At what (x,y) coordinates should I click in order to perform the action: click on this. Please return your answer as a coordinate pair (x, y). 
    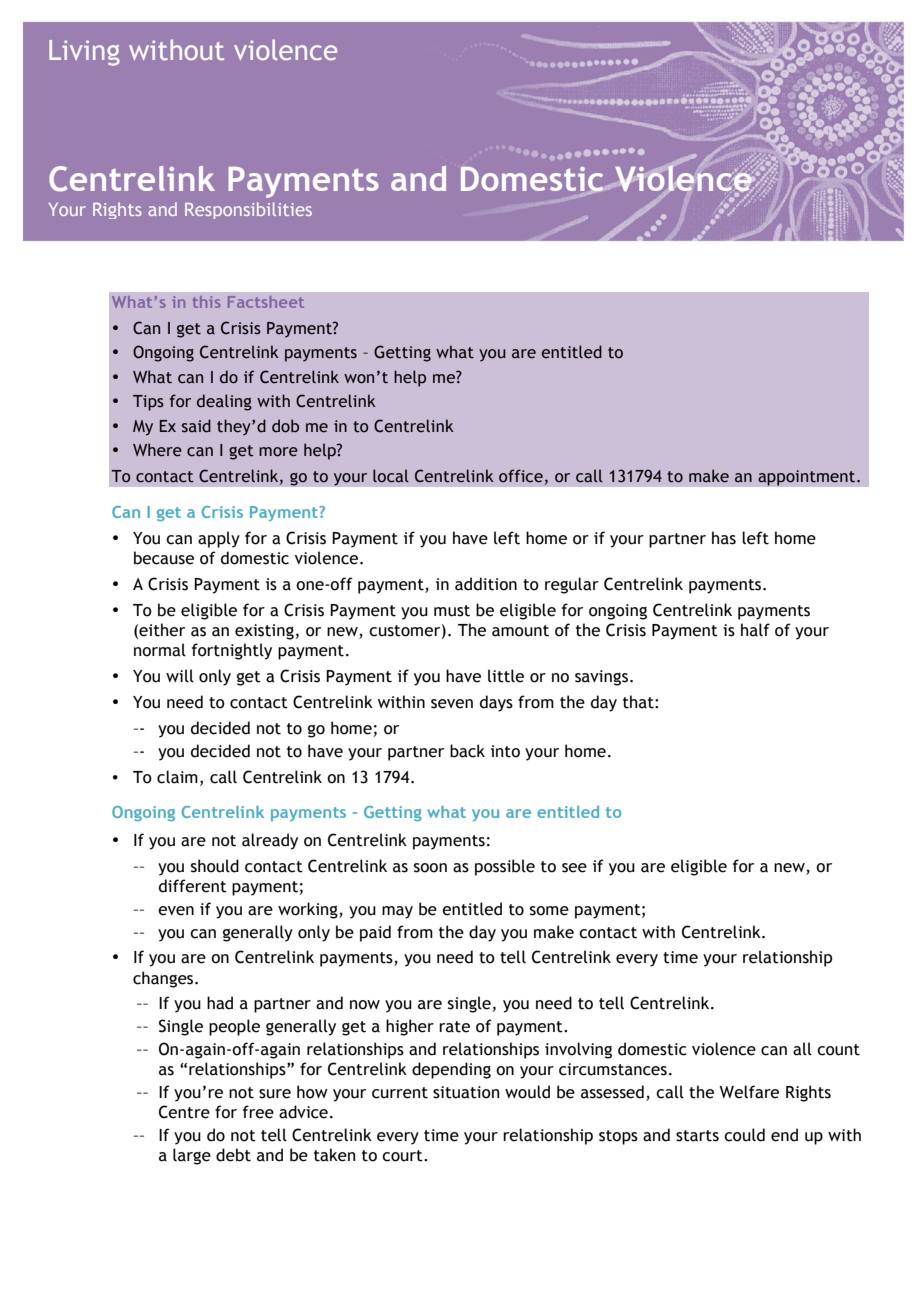
    Looking at the image, I should click on (207, 302).
